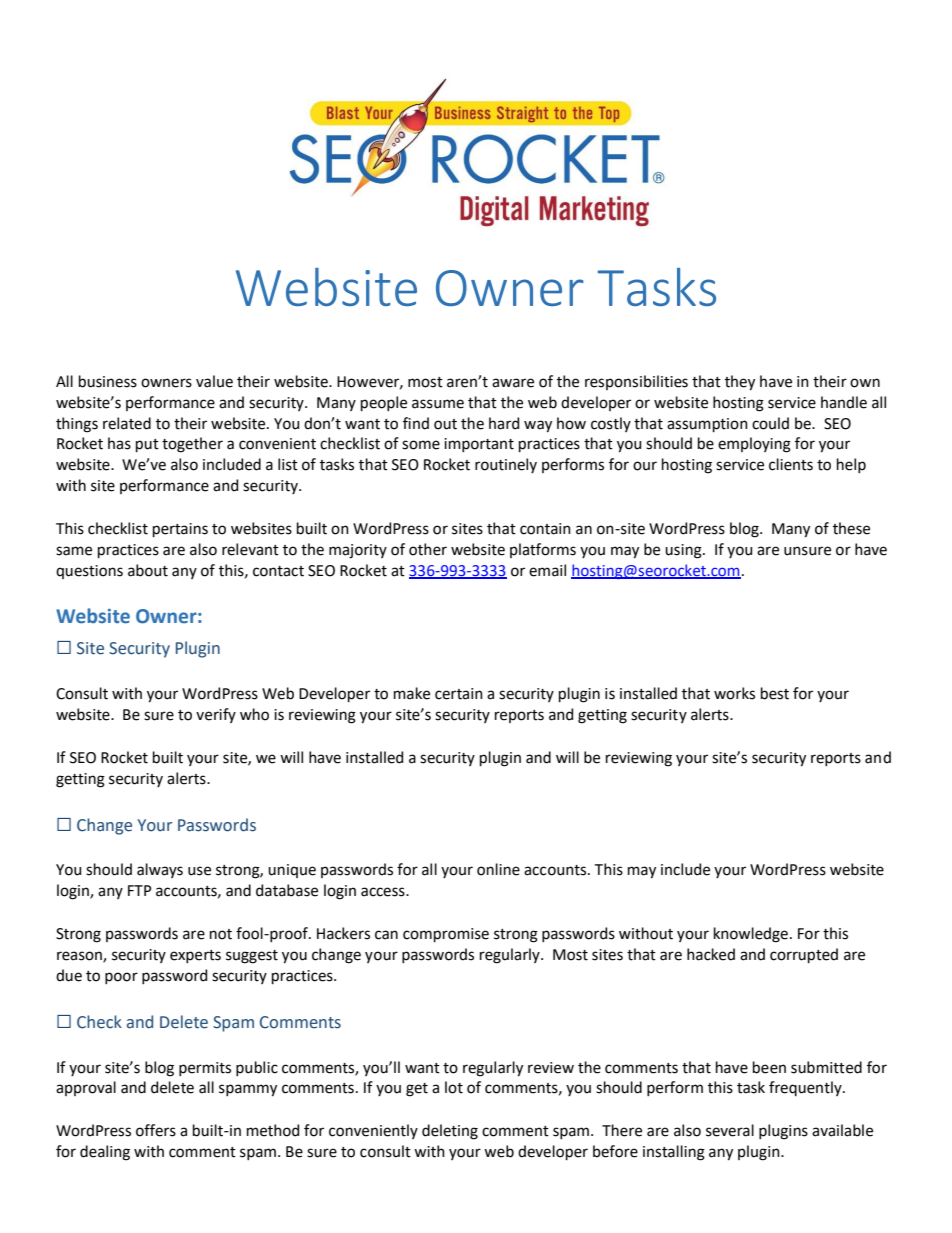 This screenshot has width=952, height=1233. Describe the element at coordinates (775, 693) in the screenshot. I see `best` at that location.
